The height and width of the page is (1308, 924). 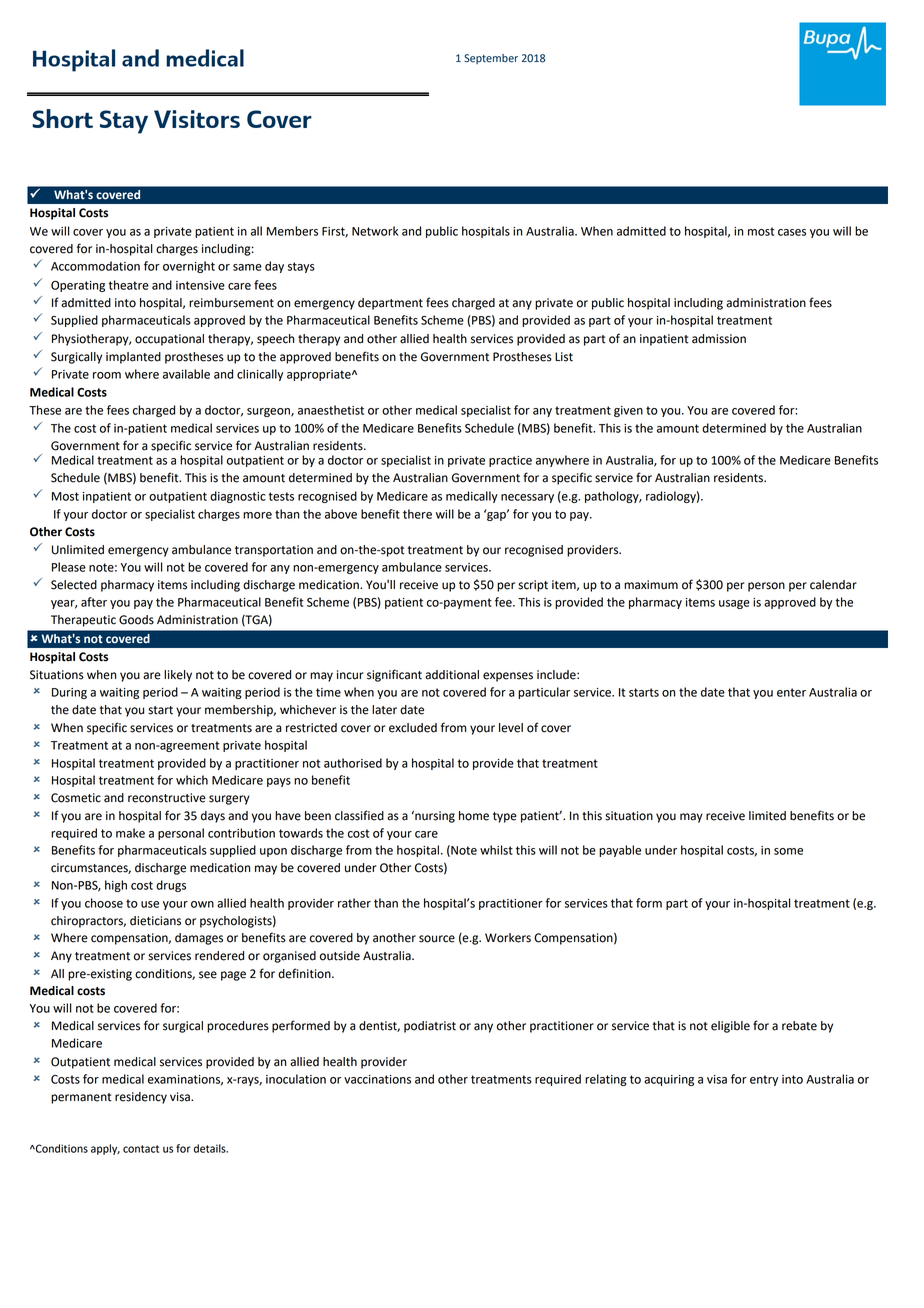 What do you see at coordinates (452, 675) in the page?
I see `additional` at bounding box center [452, 675].
